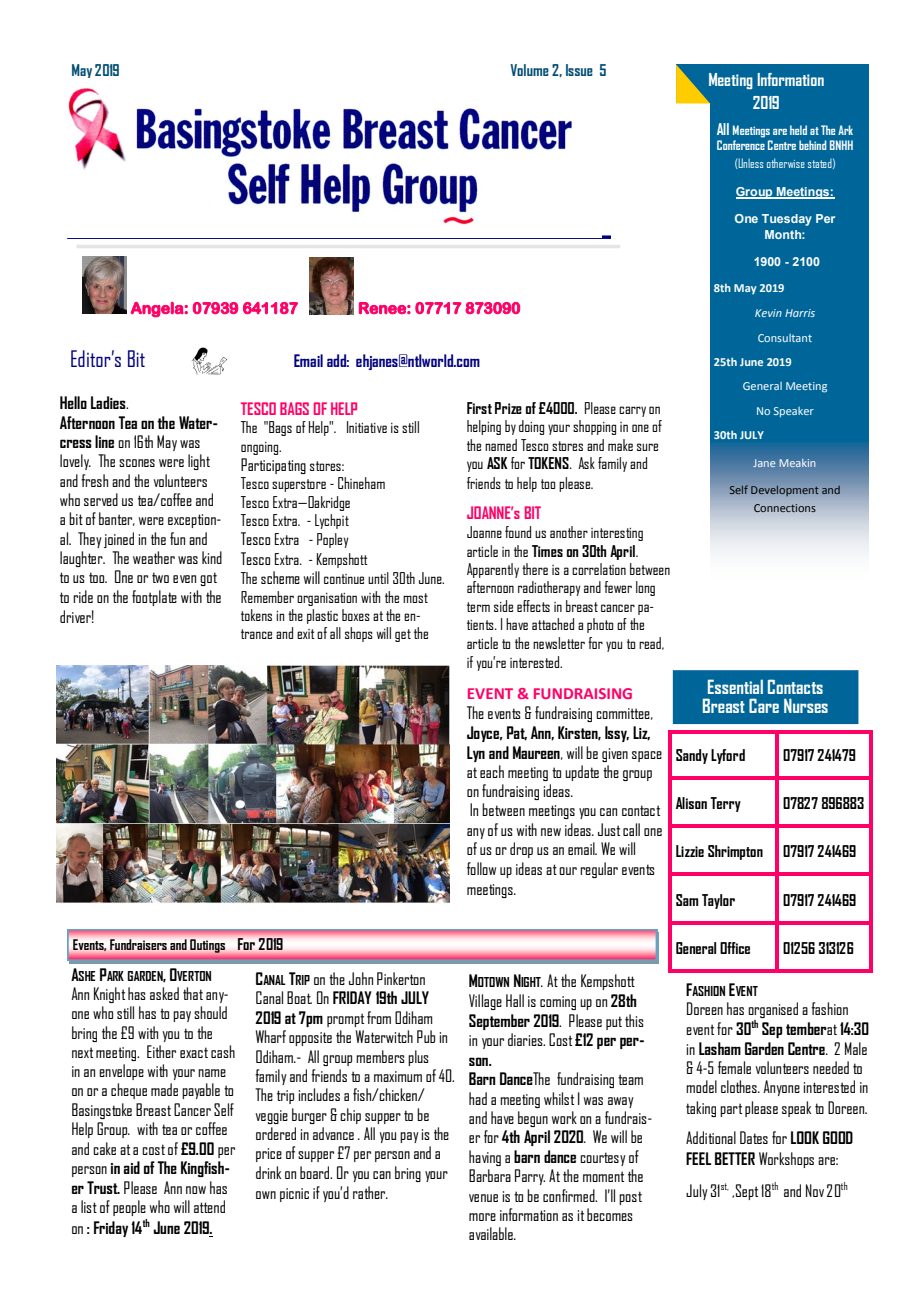 The width and height of the document is (924, 1308). I want to click on venue, so click(483, 1198).
